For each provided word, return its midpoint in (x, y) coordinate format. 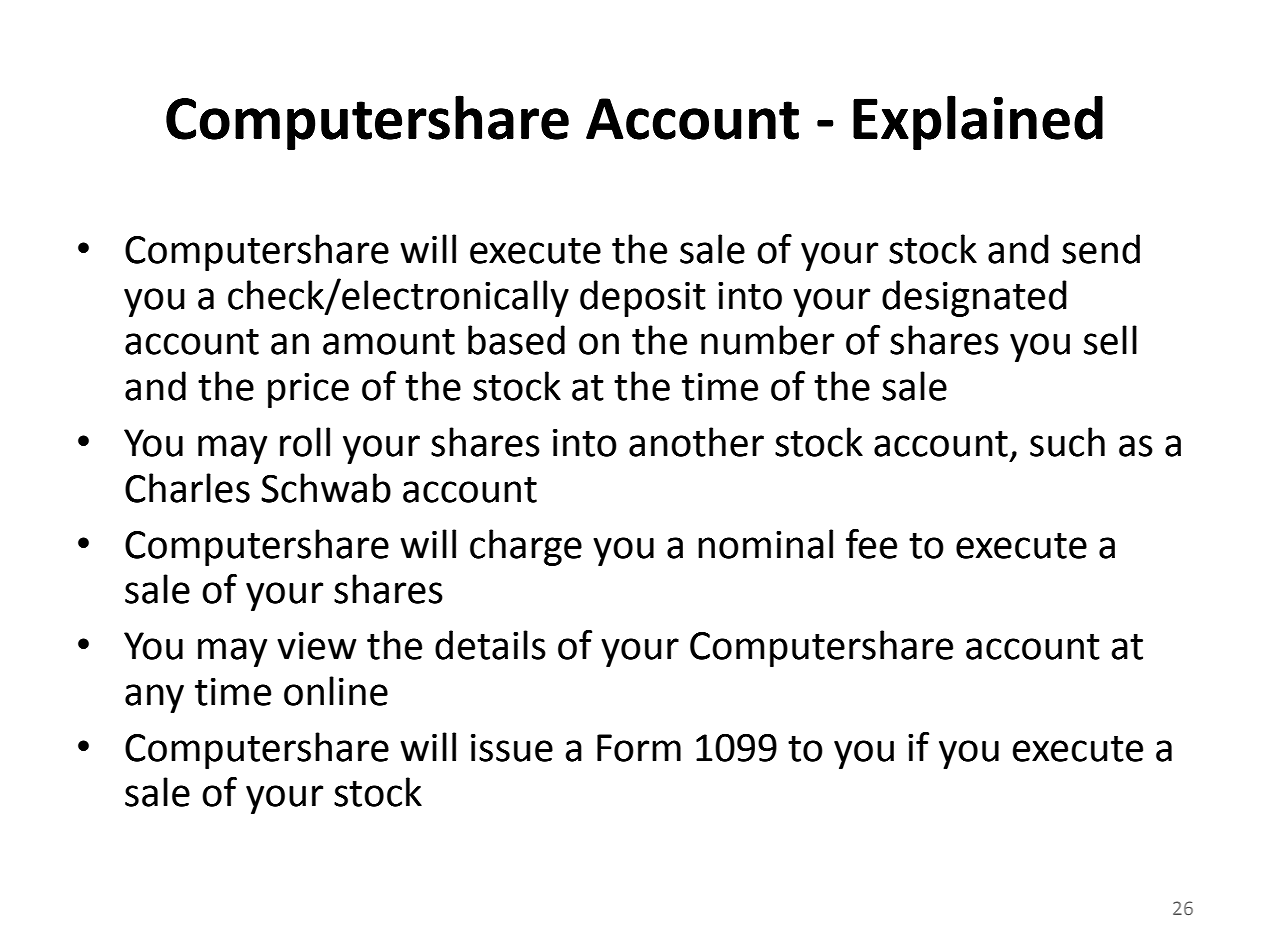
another (696, 442)
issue (512, 748)
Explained (978, 122)
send (1101, 249)
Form (639, 748)
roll (305, 442)
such (1067, 442)
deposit (643, 298)
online (336, 691)
